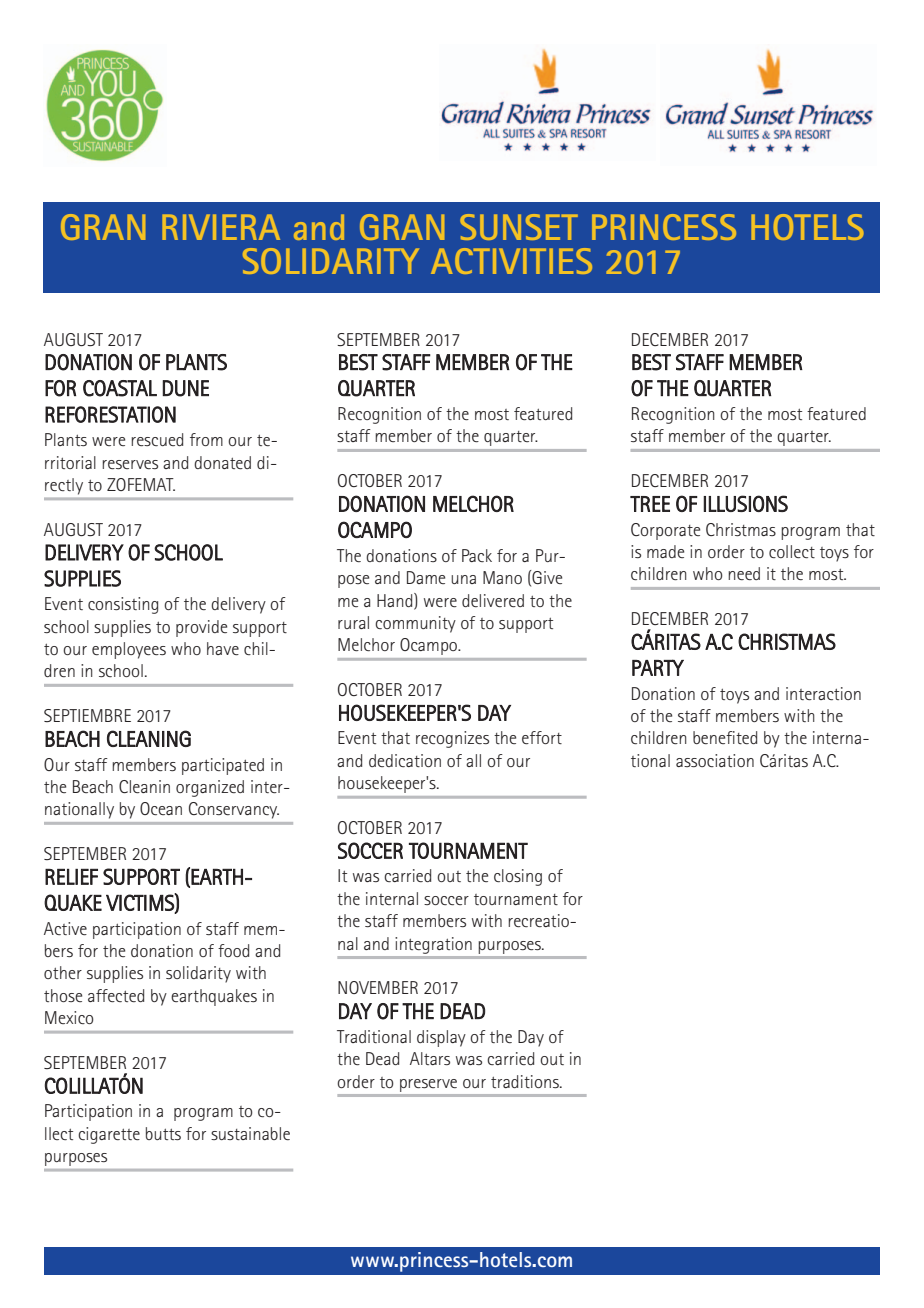 The image size is (924, 1308). Describe the element at coordinates (163, 1133) in the screenshot. I see `butts` at that location.
